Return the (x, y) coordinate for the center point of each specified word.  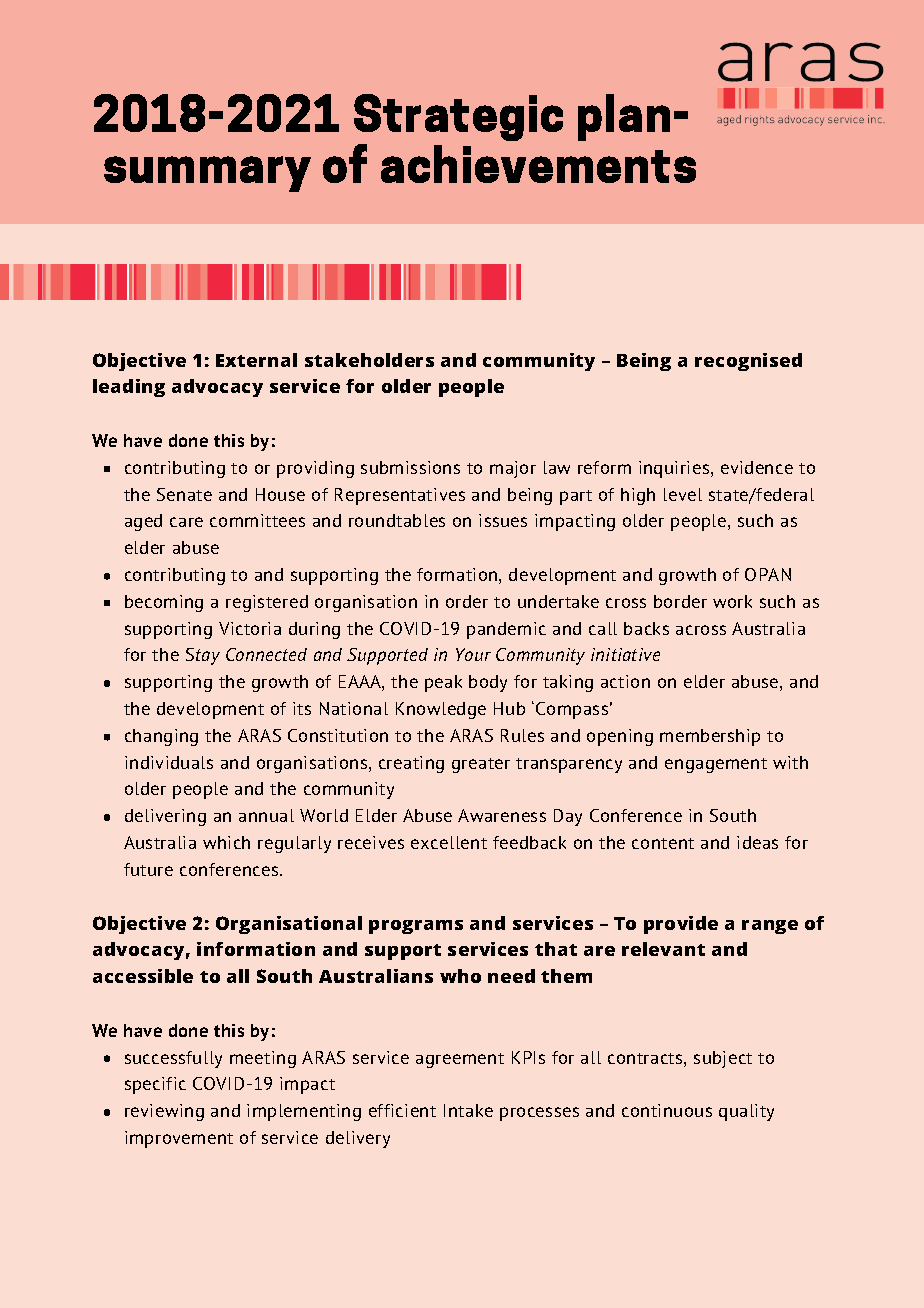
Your (473, 654)
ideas (757, 842)
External (256, 360)
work (732, 601)
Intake (468, 1110)
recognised (748, 362)
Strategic (458, 117)
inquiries (675, 469)
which (226, 842)
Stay (203, 656)
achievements (538, 164)
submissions (410, 467)
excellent (449, 842)
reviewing (164, 1112)
